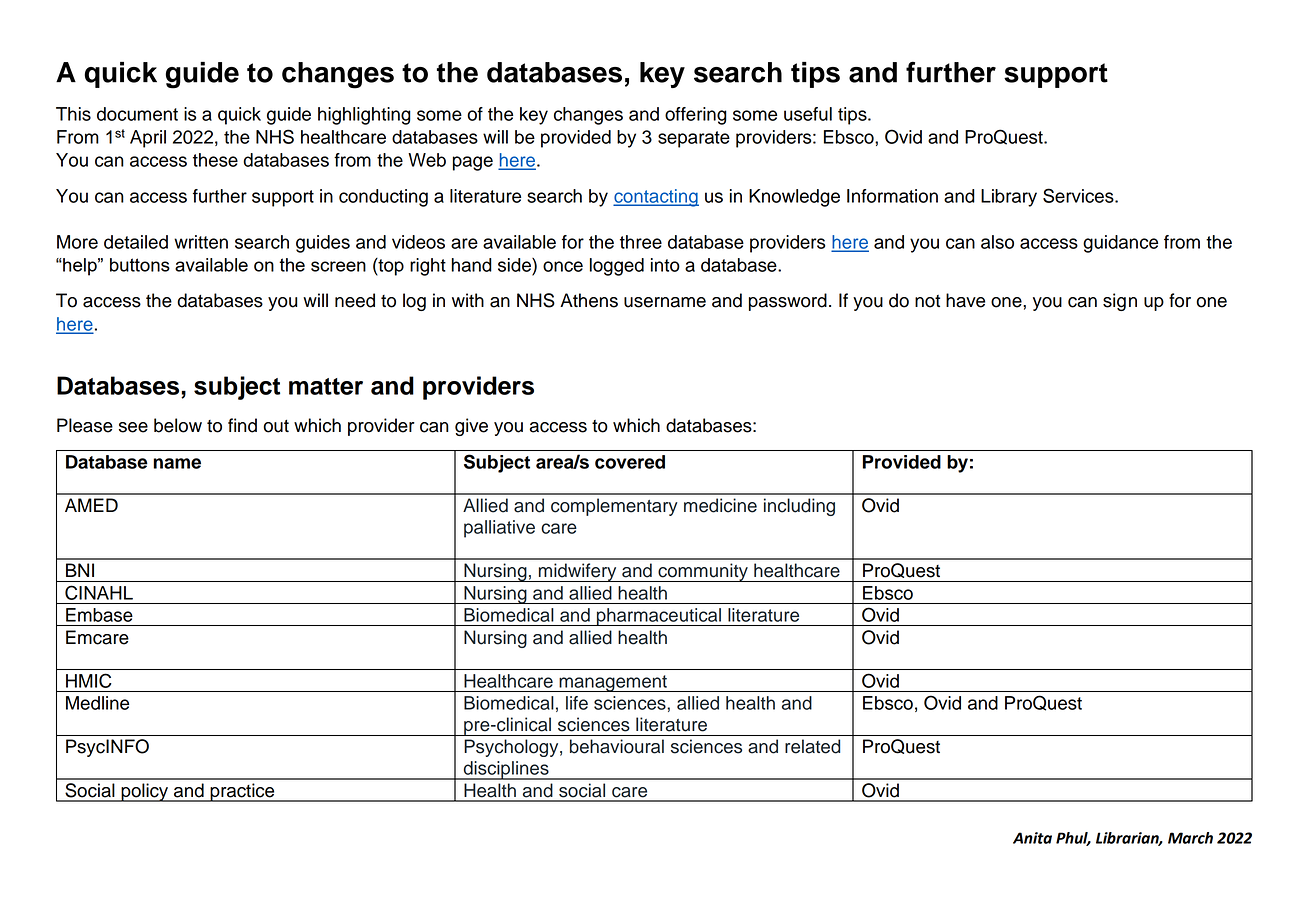 The height and width of the document is (924, 1308). What do you see at coordinates (506, 770) in the document?
I see `disciplines` at bounding box center [506, 770].
